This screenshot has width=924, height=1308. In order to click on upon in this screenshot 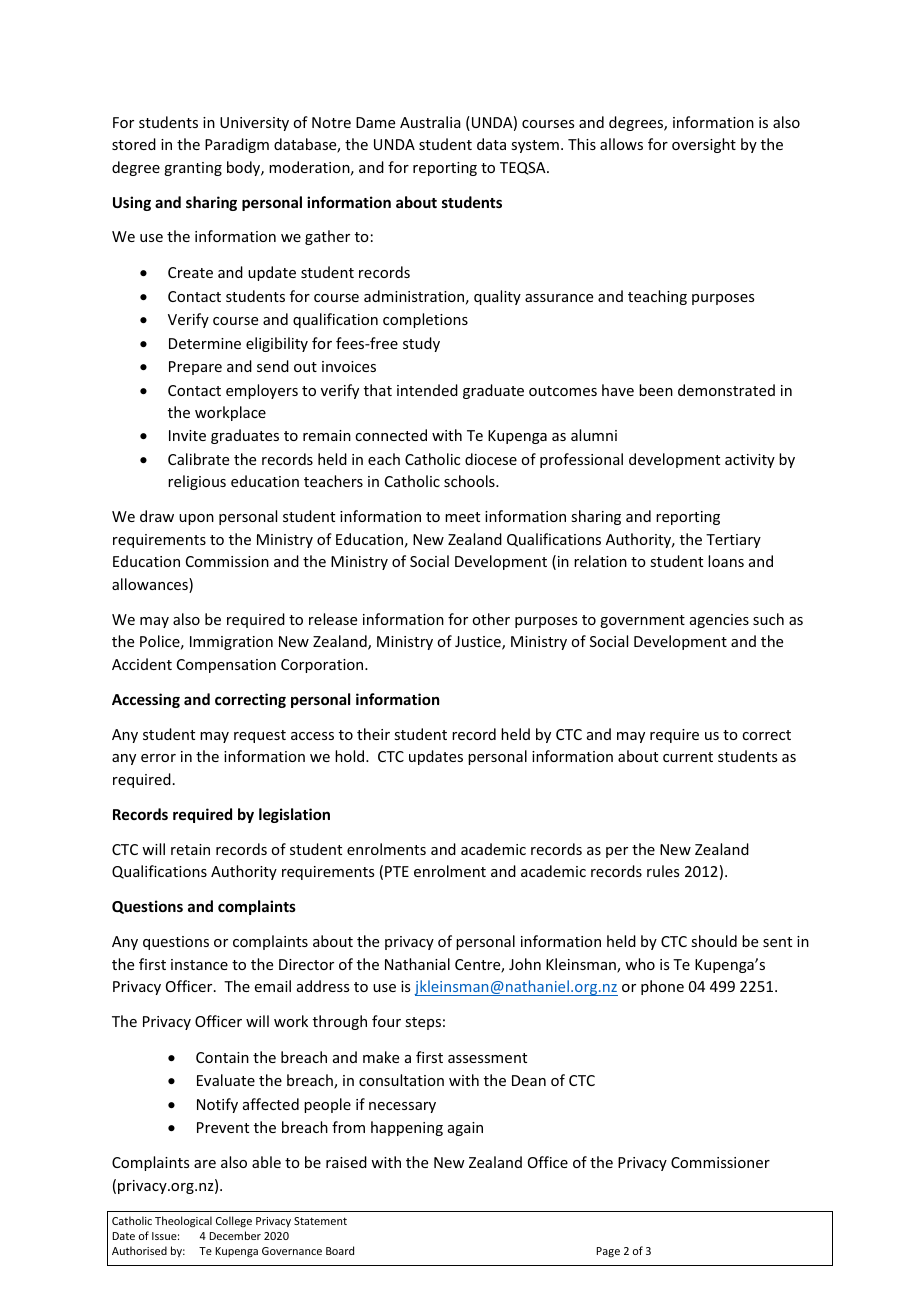, I will do `click(196, 519)`.
